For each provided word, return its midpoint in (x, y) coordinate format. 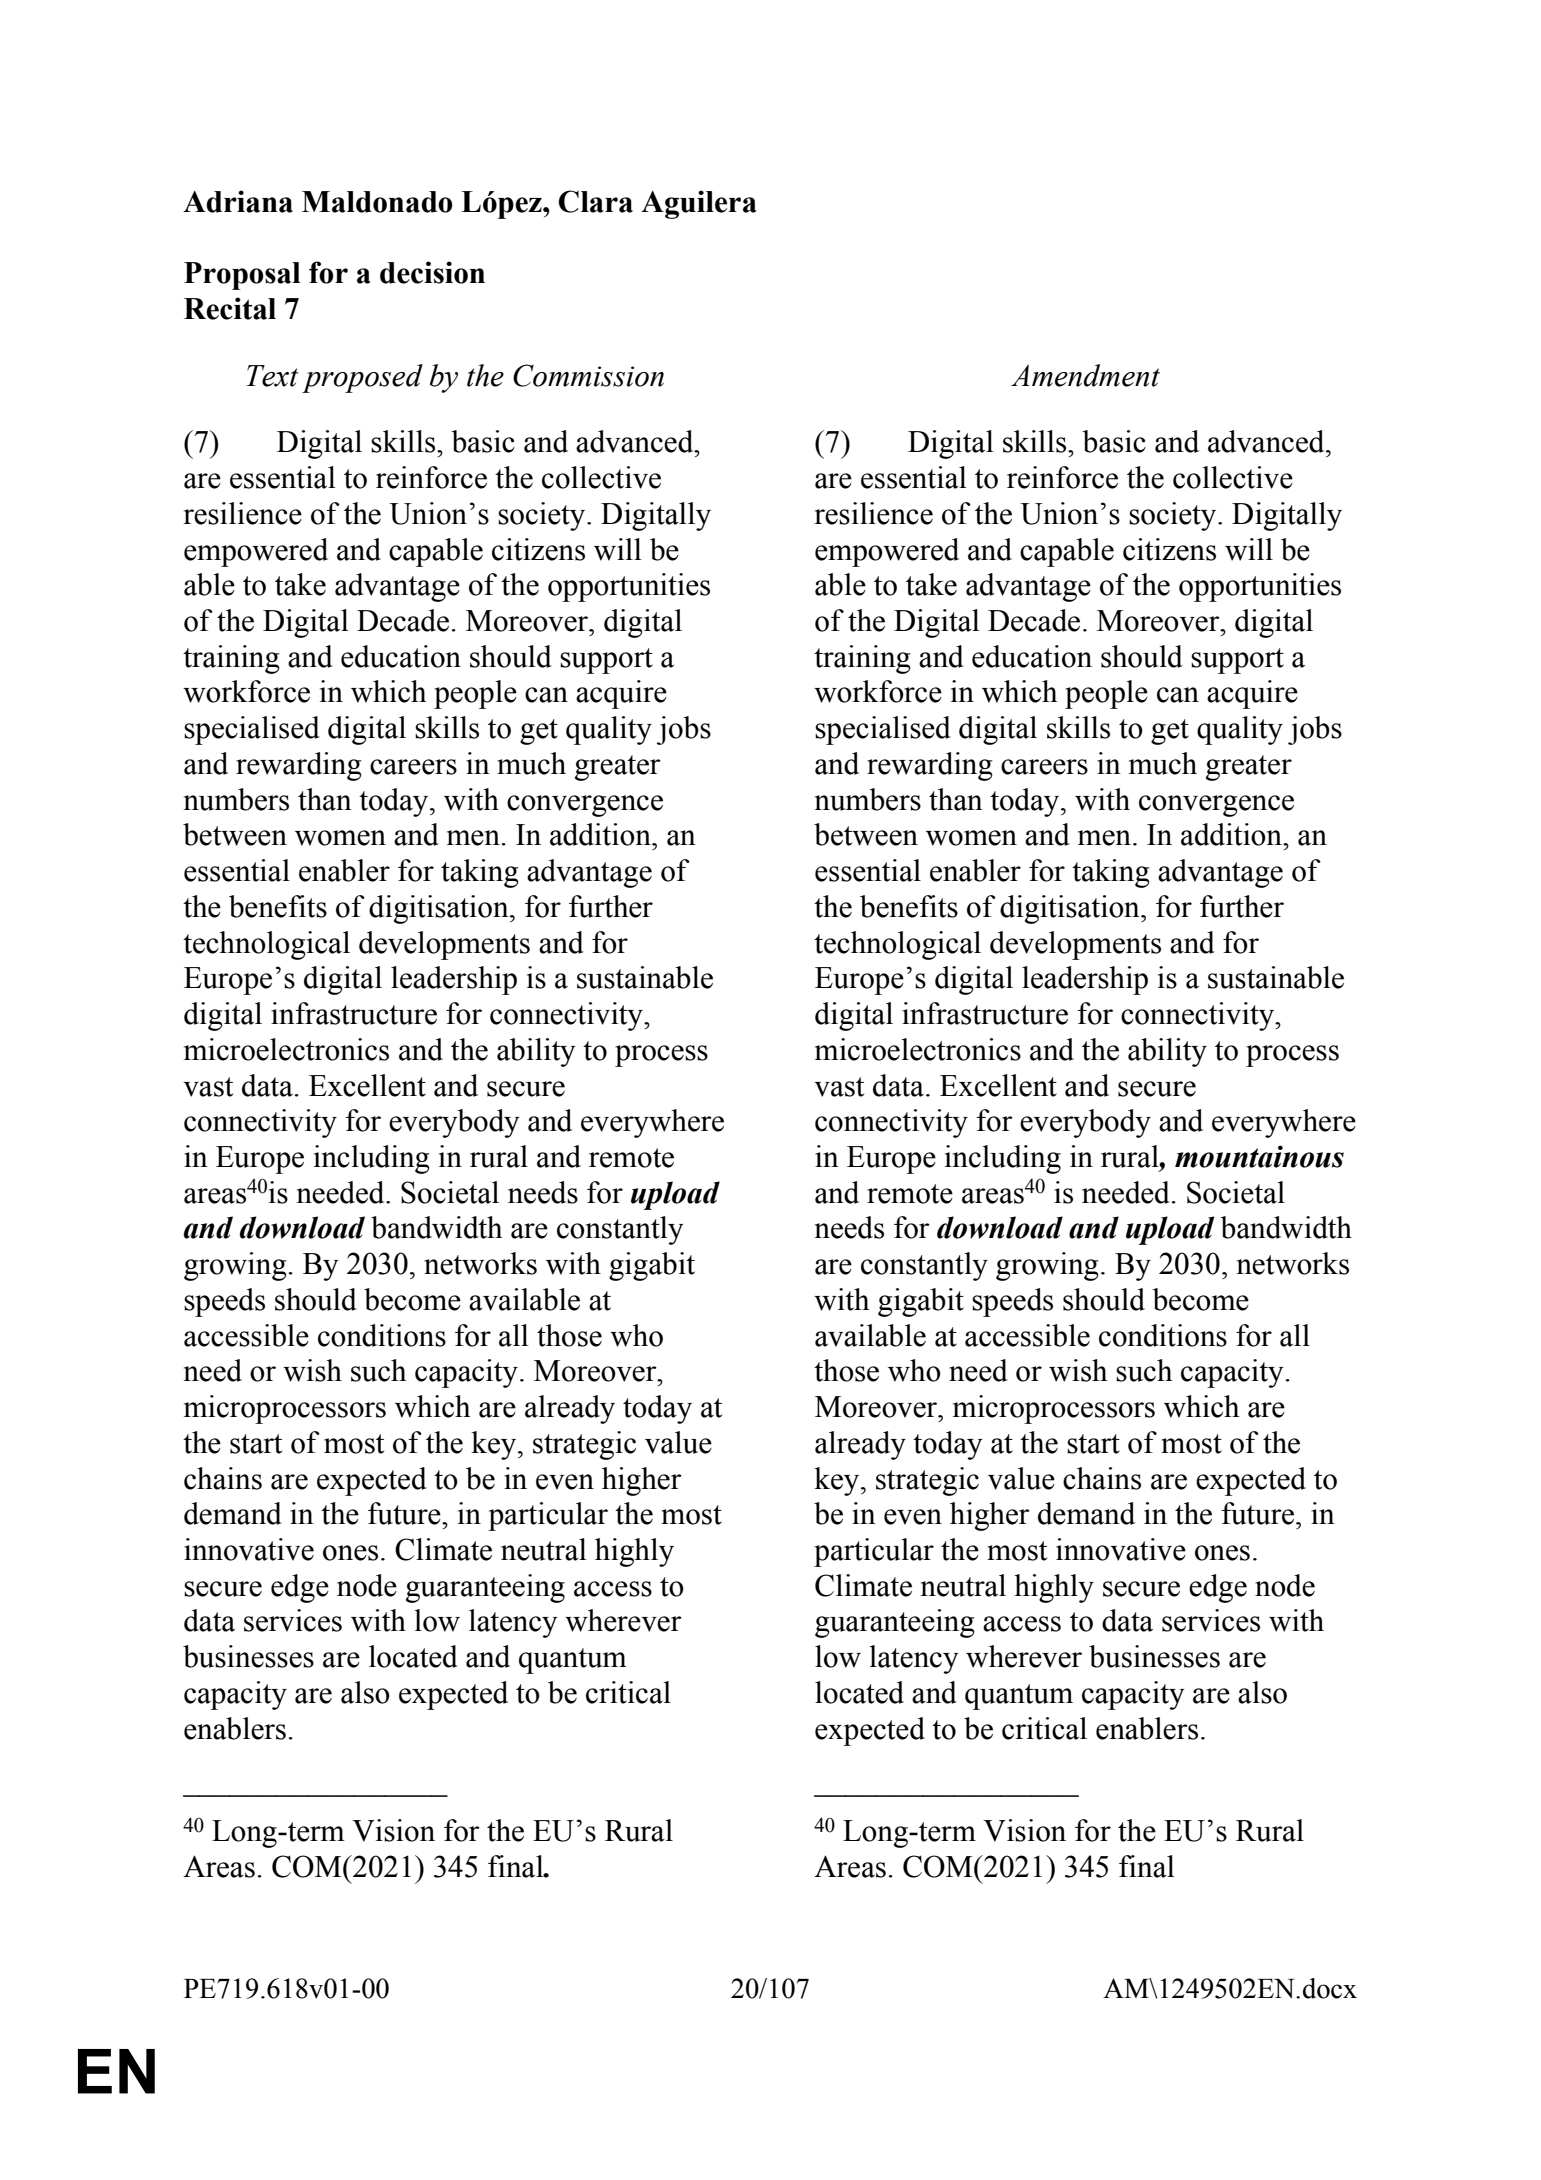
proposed (362, 378)
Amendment (1085, 375)
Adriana (238, 201)
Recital (230, 308)
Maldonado (377, 202)
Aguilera (699, 204)
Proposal (242, 276)
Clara (595, 201)
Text (272, 376)
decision (432, 272)
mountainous (1259, 1156)
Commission (588, 375)
